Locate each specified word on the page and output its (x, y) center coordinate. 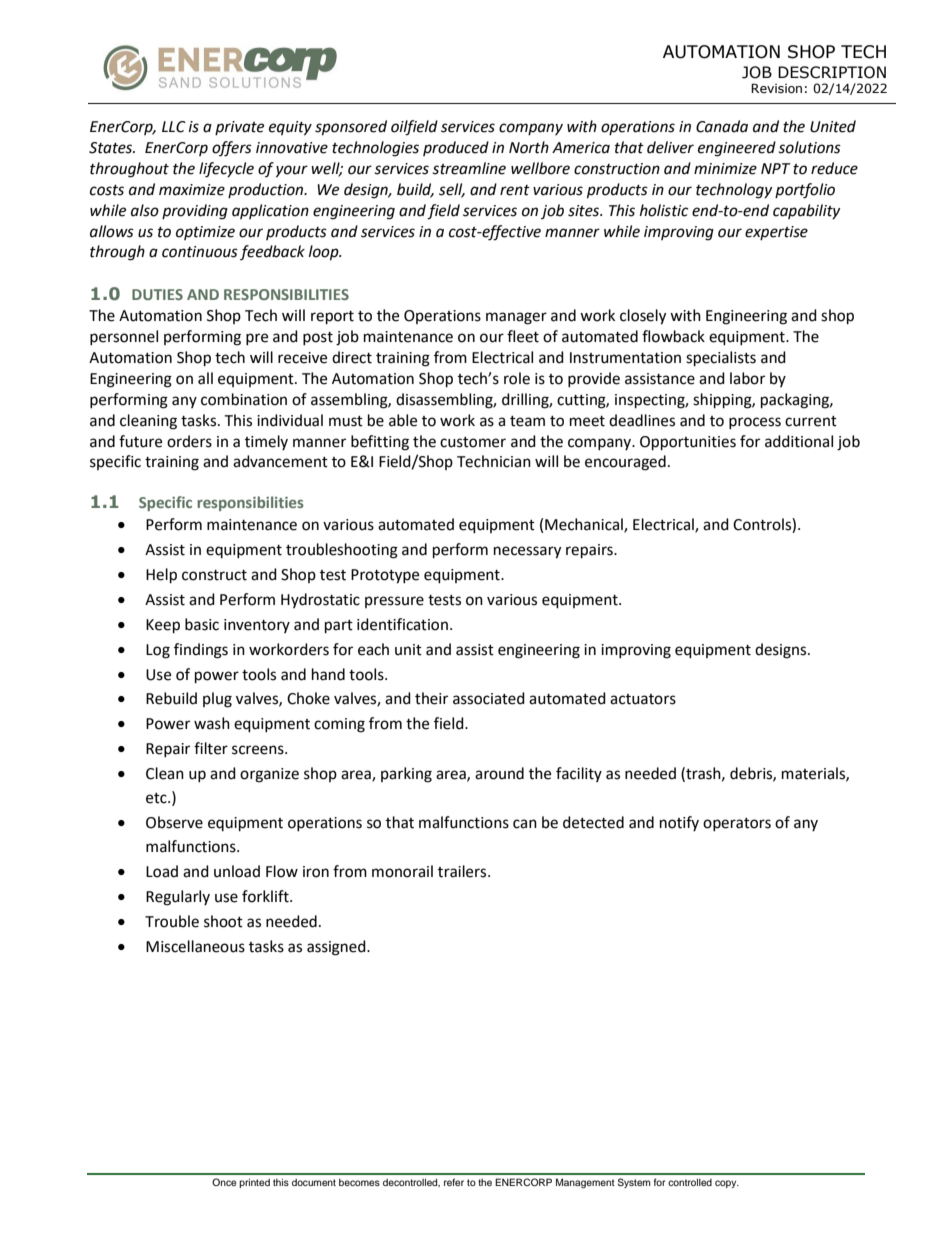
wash (212, 723)
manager (516, 318)
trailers (463, 871)
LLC (174, 127)
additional (799, 441)
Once (224, 1182)
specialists (721, 359)
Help (161, 576)
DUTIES (157, 294)
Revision (776, 88)
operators (737, 824)
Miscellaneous (195, 946)
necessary (527, 552)
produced (456, 148)
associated (489, 698)
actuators (643, 699)
